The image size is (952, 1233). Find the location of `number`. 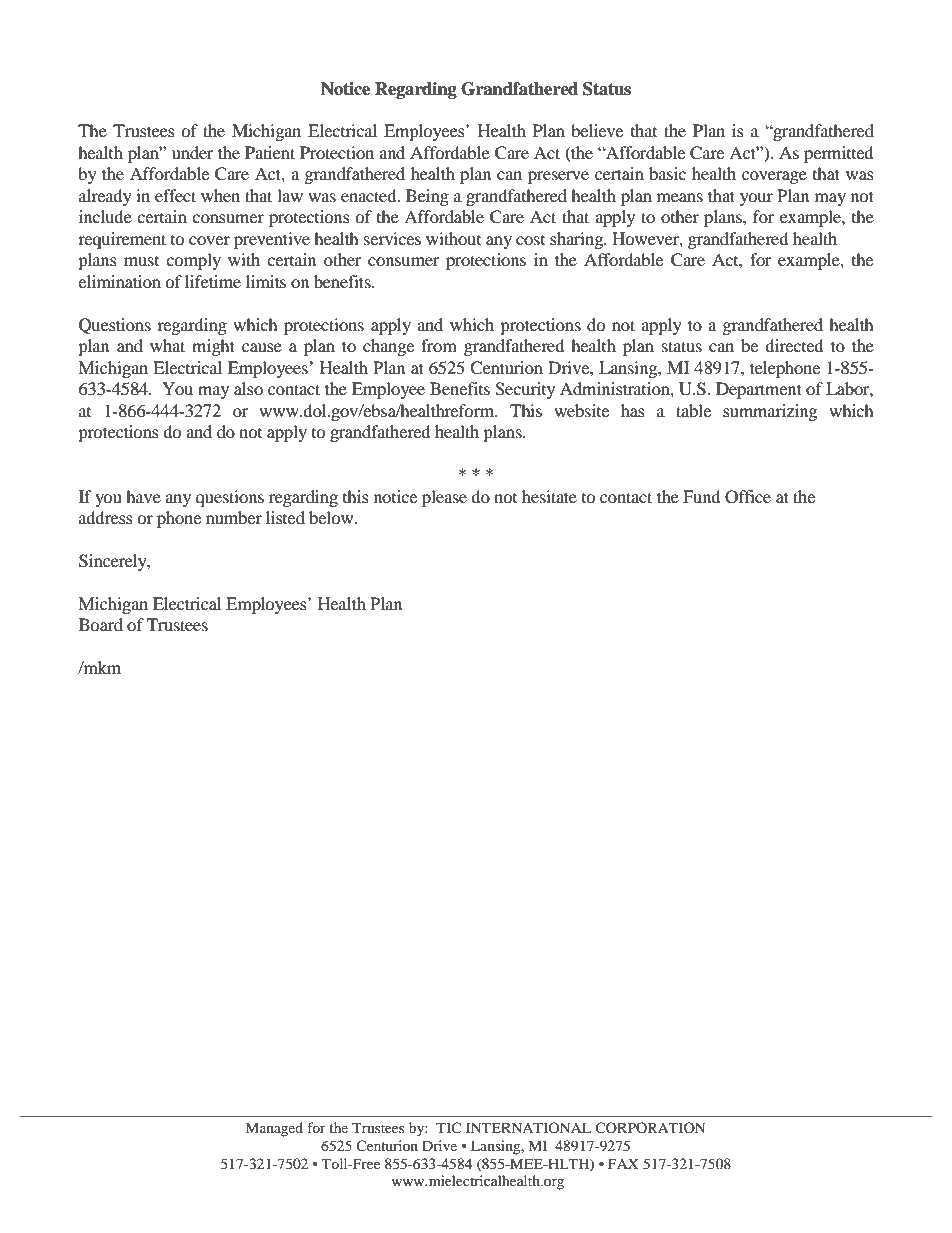

number is located at coordinates (234, 517).
